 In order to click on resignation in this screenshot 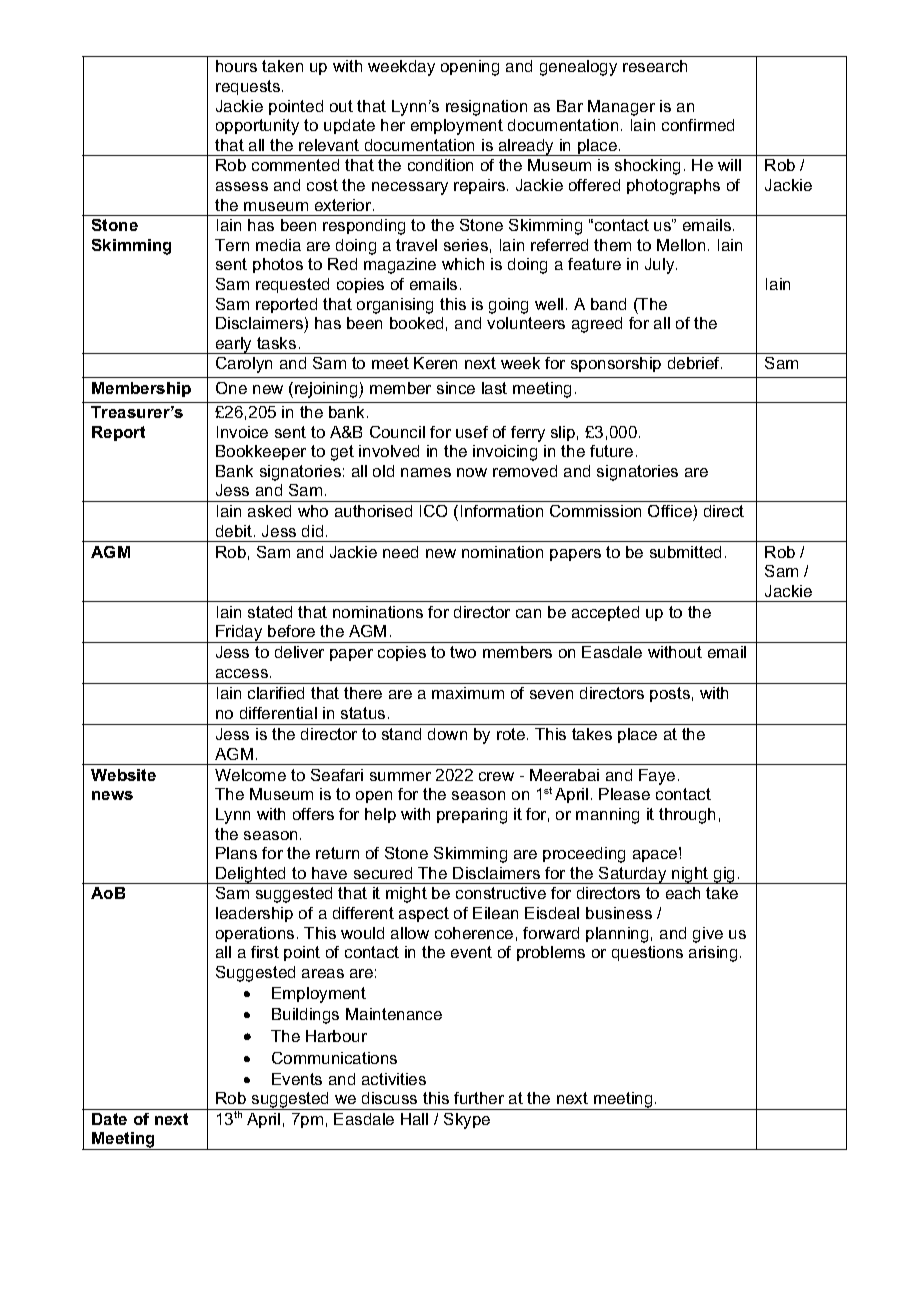, I will do `click(486, 108)`.
